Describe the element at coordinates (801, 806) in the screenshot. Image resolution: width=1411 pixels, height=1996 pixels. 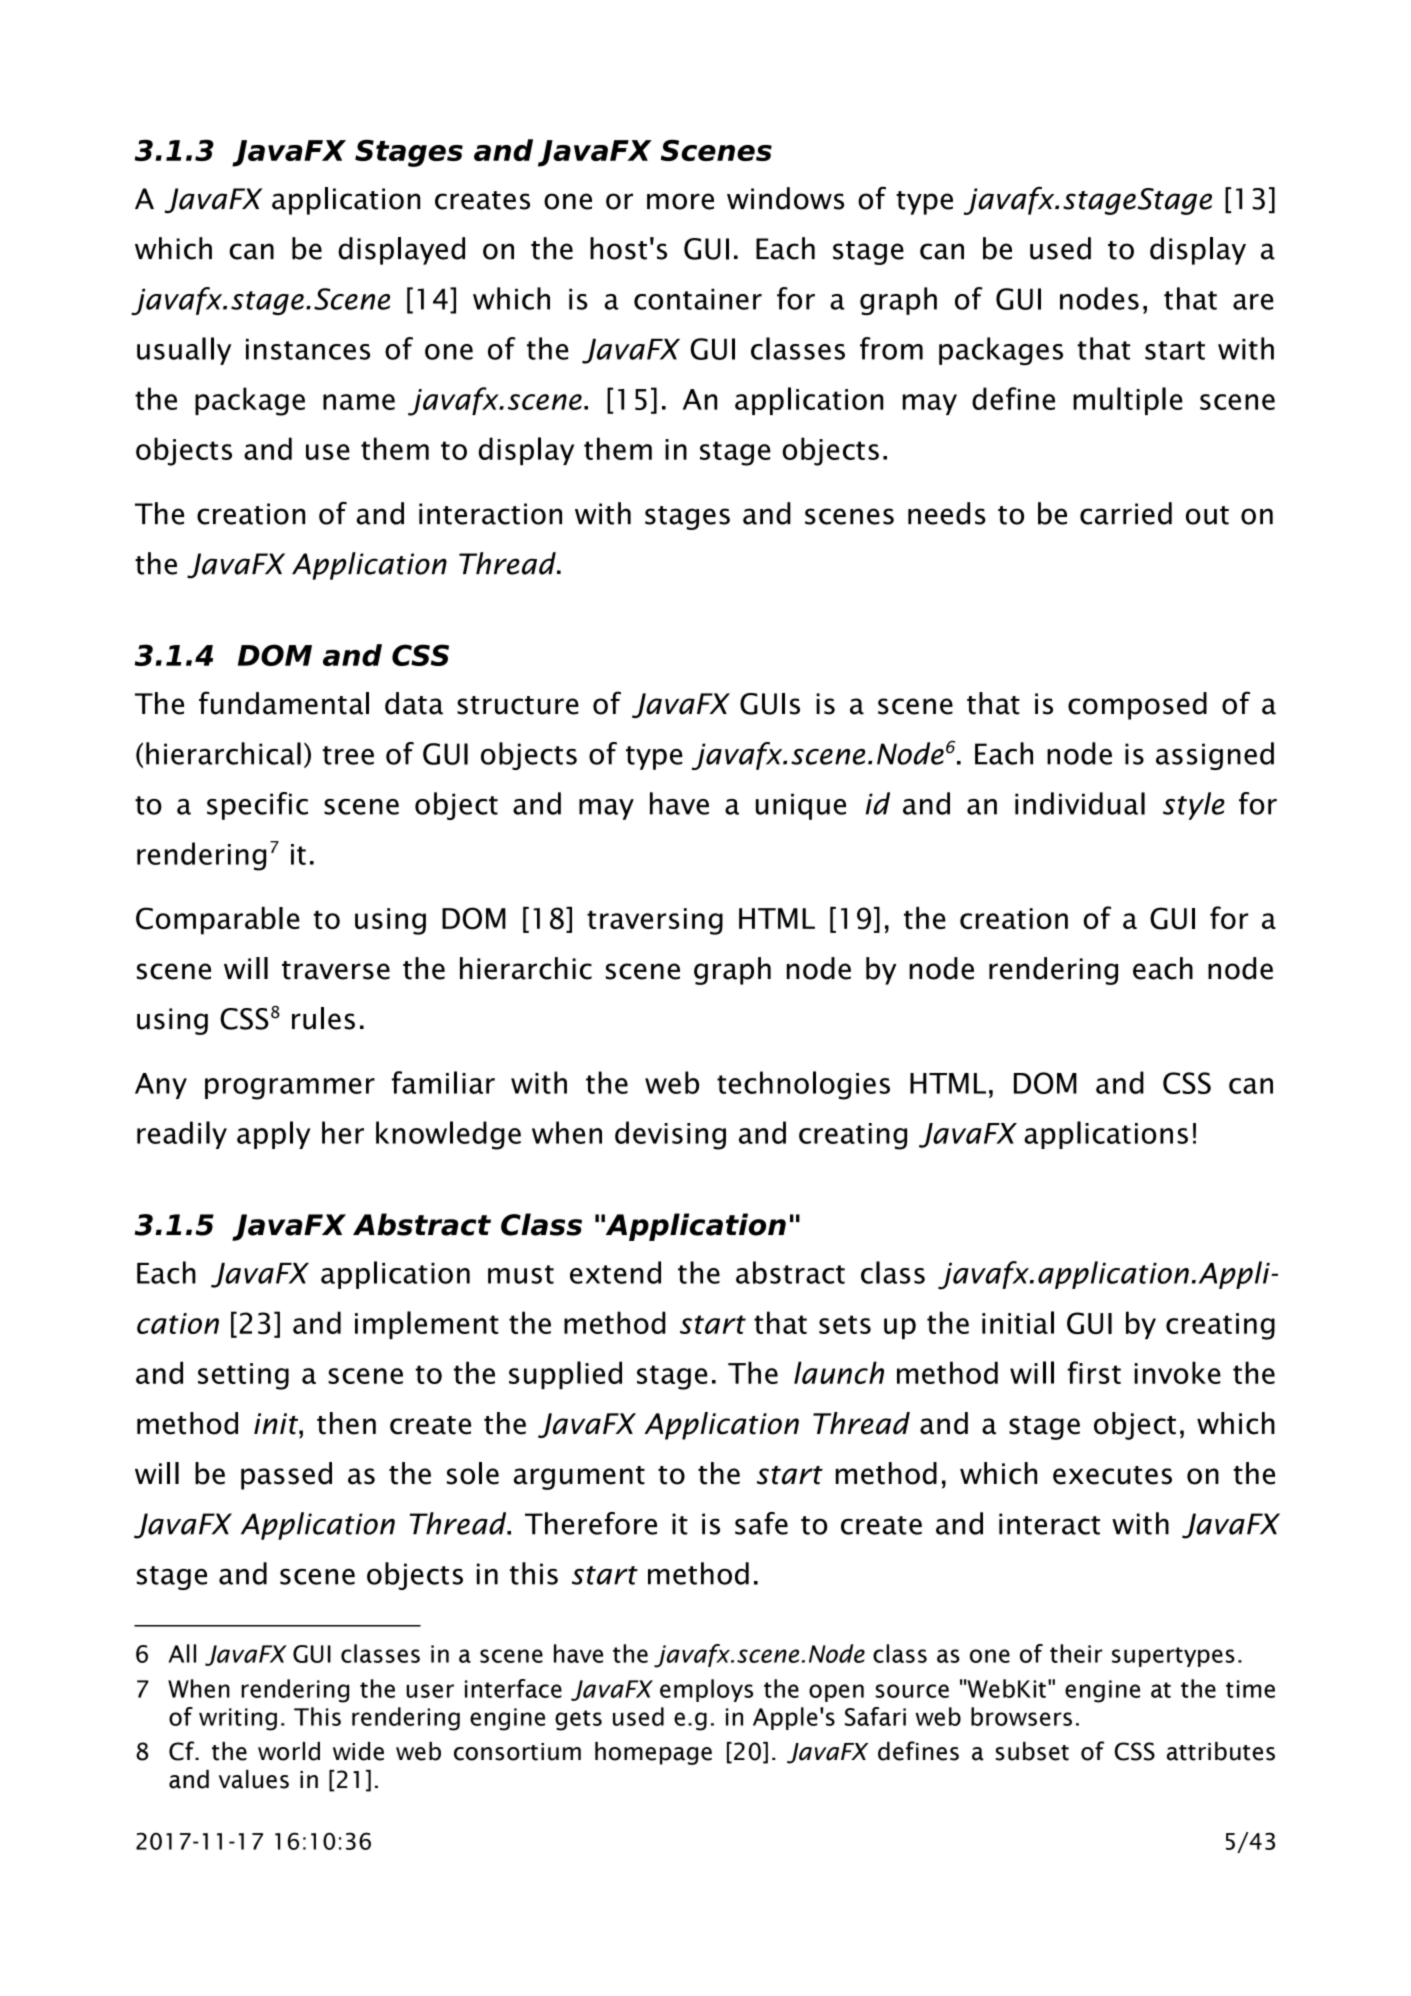
I see `unique` at that location.
